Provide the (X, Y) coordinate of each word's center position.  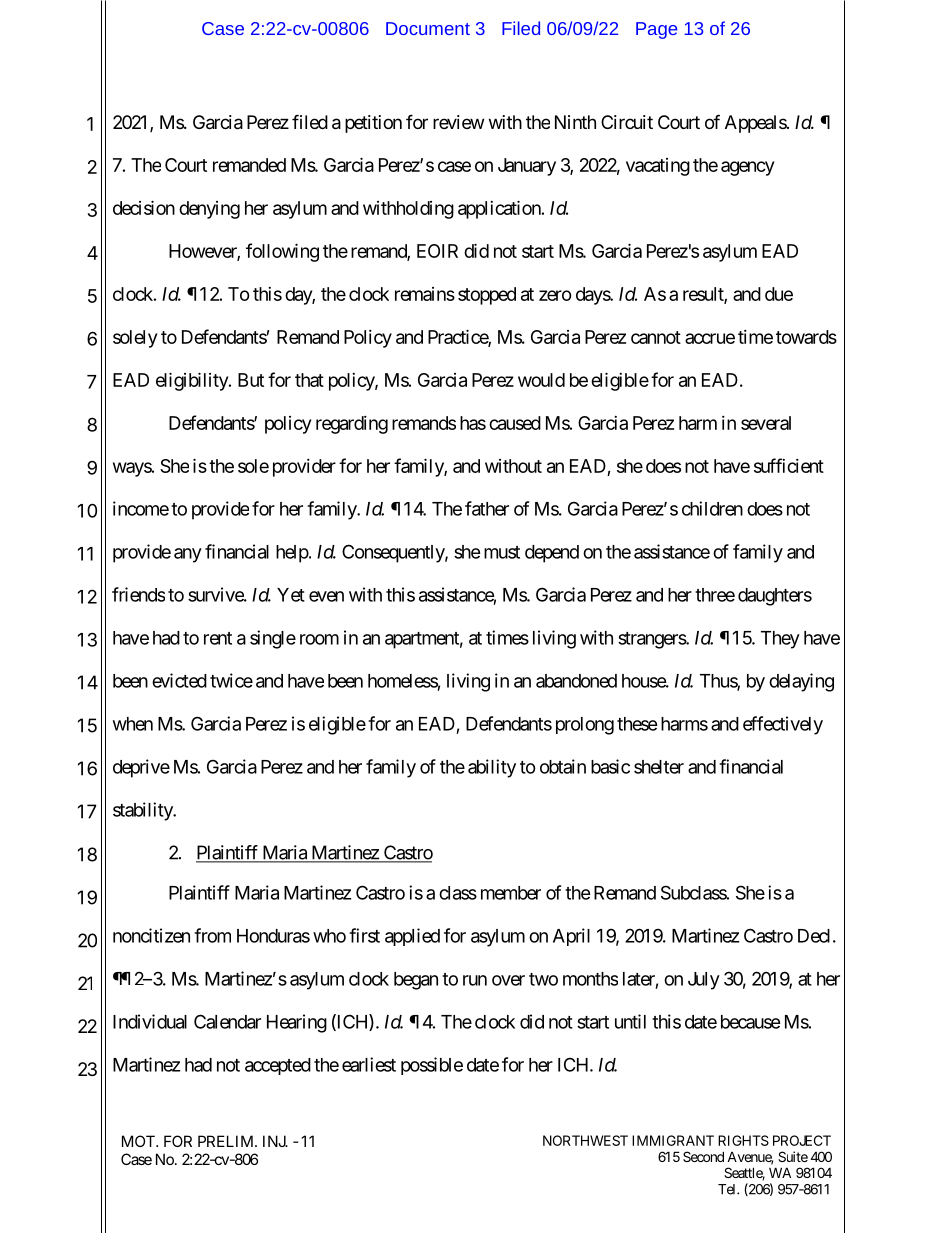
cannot (656, 337)
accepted (278, 1066)
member (511, 893)
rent (218, 638)
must (502, 552)
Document (428, 28)
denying (209, 210)
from (212, 935)
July (704, 981)
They (780, 640)
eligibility (193, 381)
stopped (487, 296)
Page (656, 30)
